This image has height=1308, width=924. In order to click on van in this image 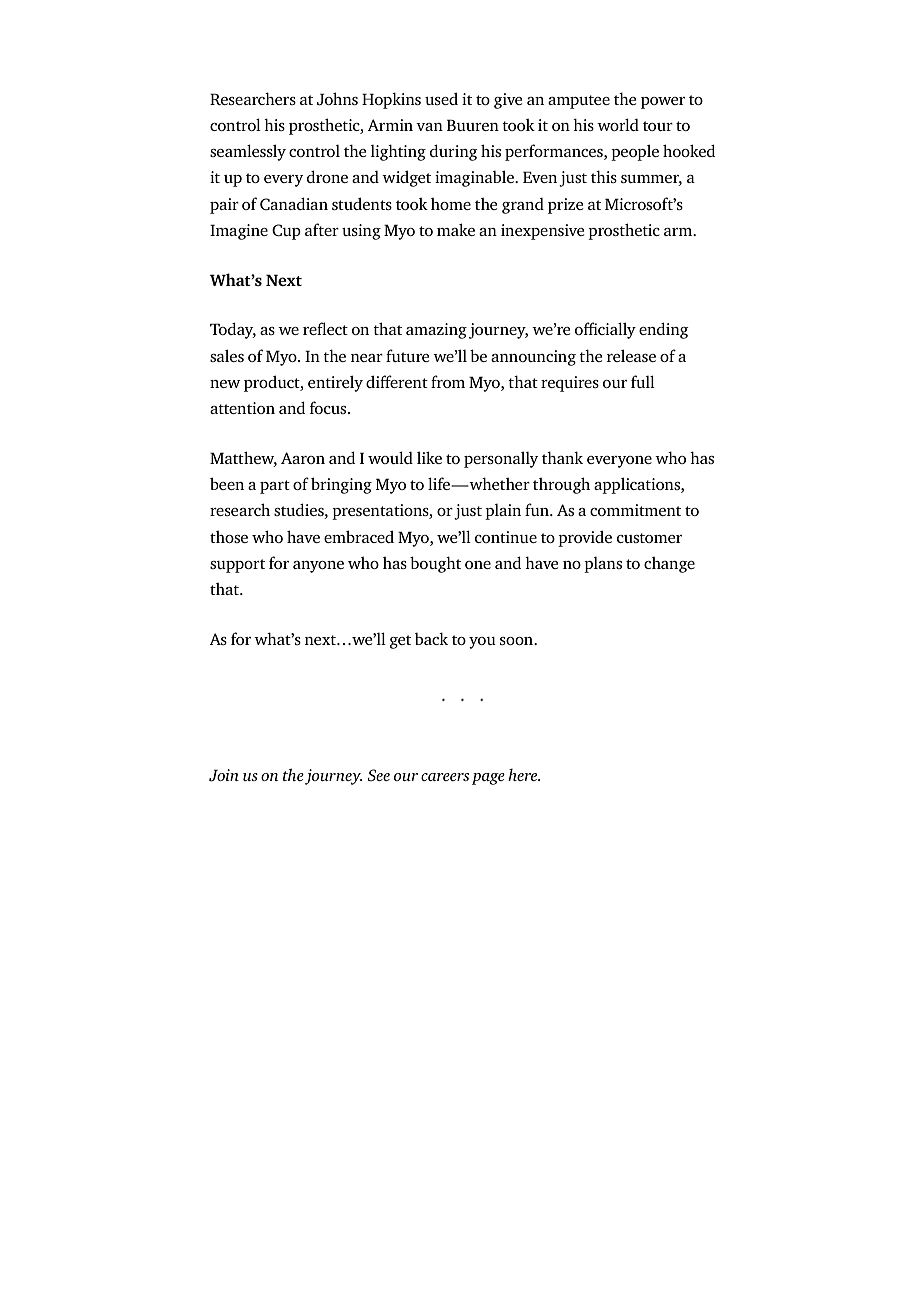, I will do `click(429, 127)`.
